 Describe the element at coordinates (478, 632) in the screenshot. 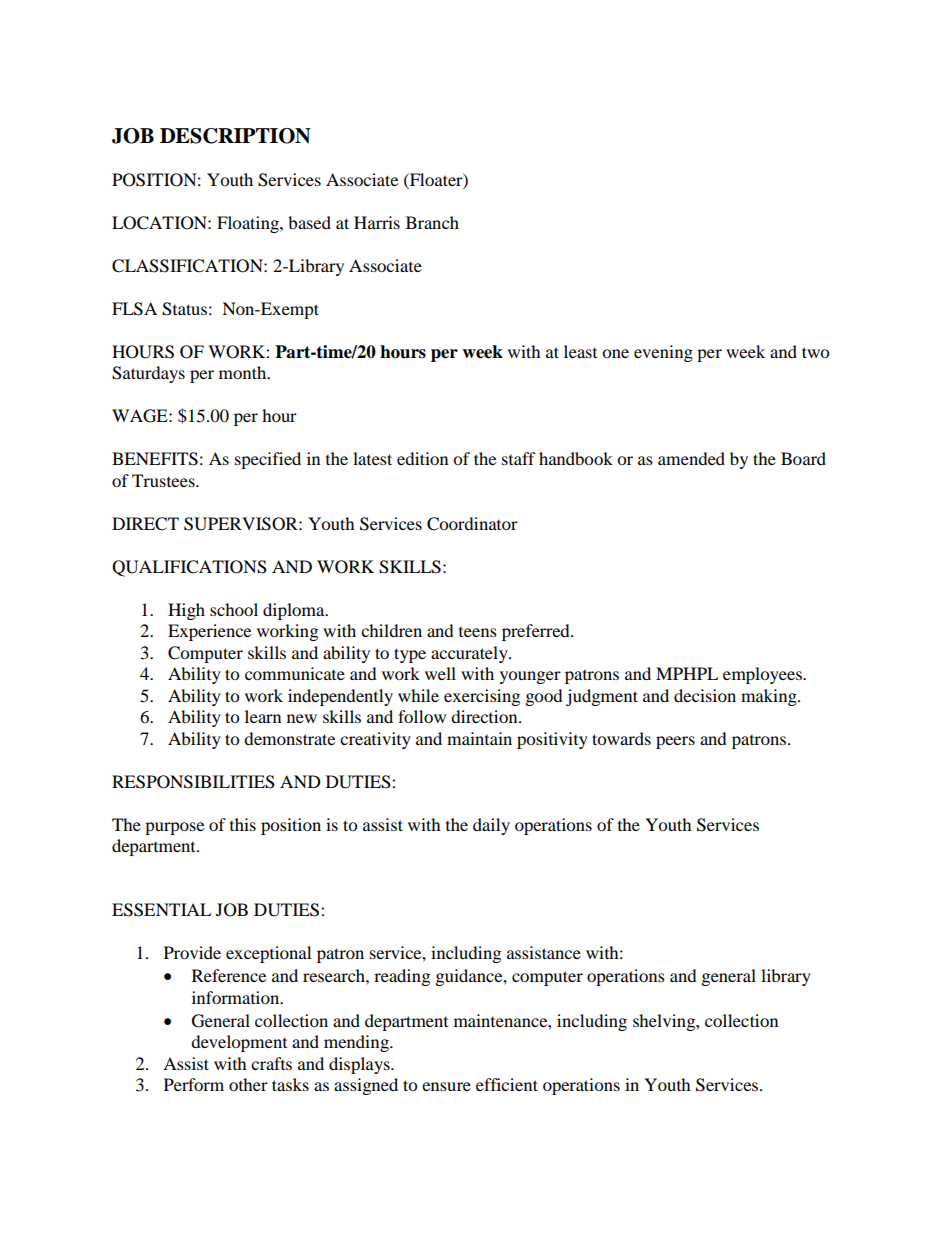

I see `teens` at that location.
